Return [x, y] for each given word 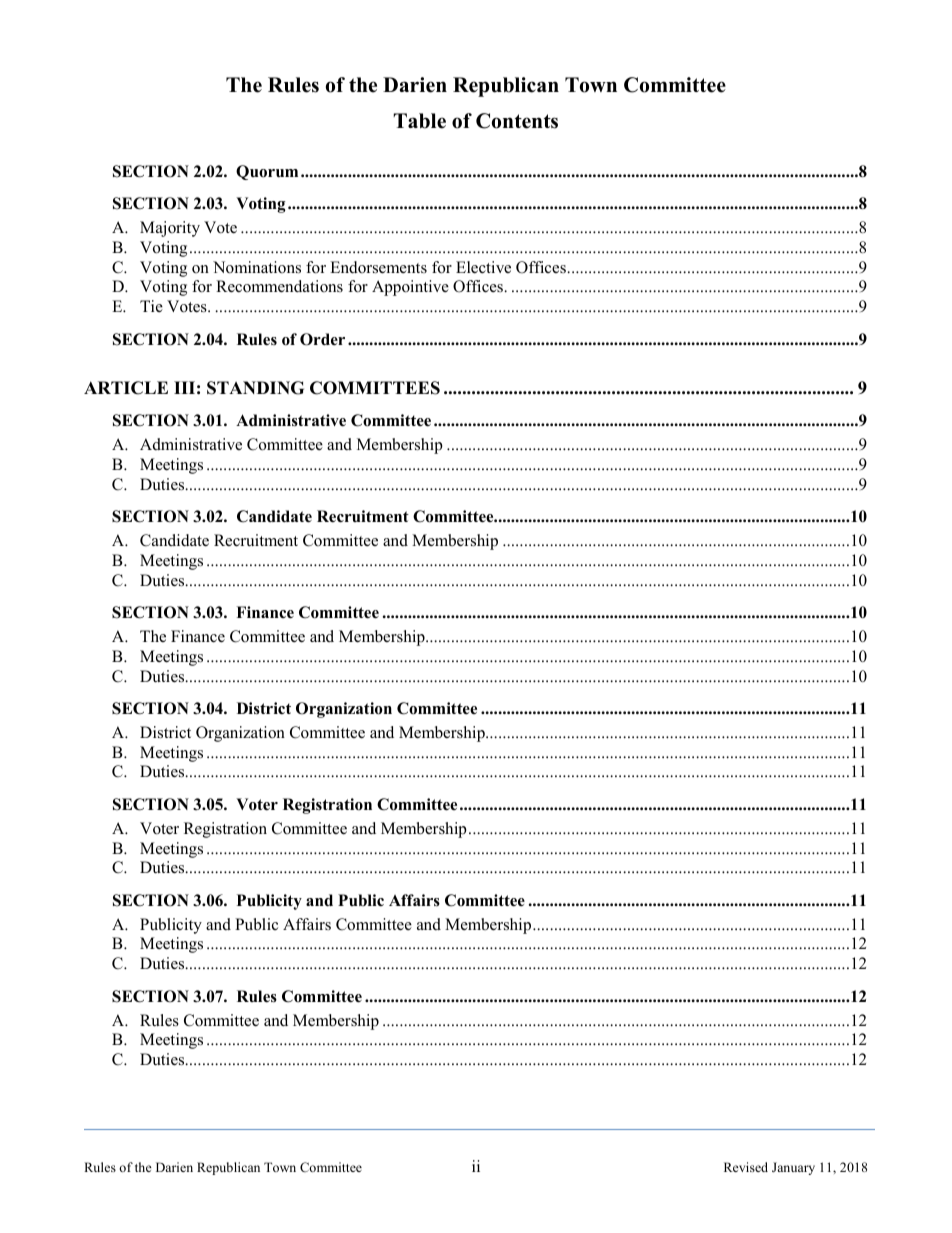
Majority [170, 229]
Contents [517, 121]
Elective [483, 267]
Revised [746, 1167]
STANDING [255, 388]
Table [419, 121]
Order [322, 339]
